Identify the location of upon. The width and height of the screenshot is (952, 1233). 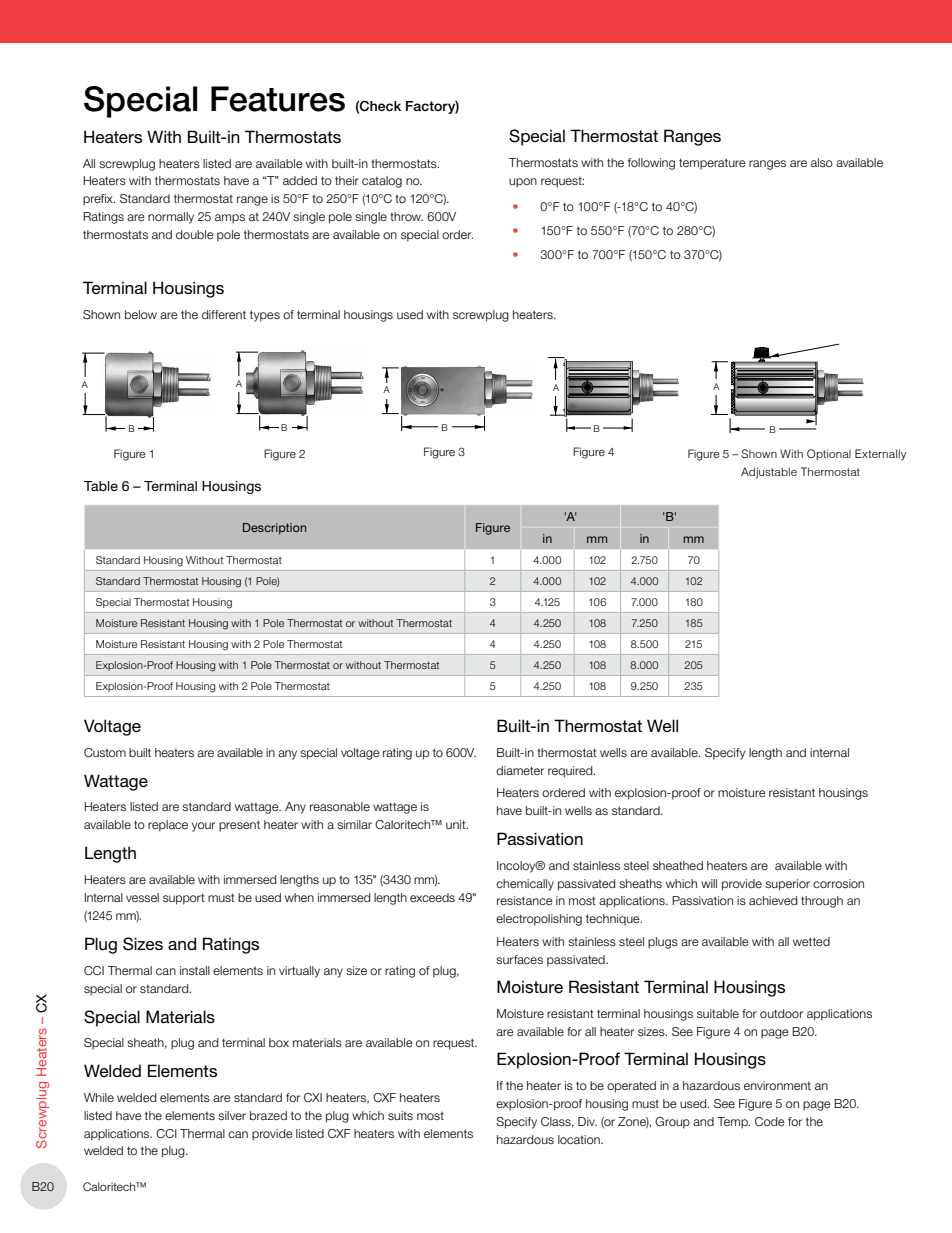
(523, 183).
